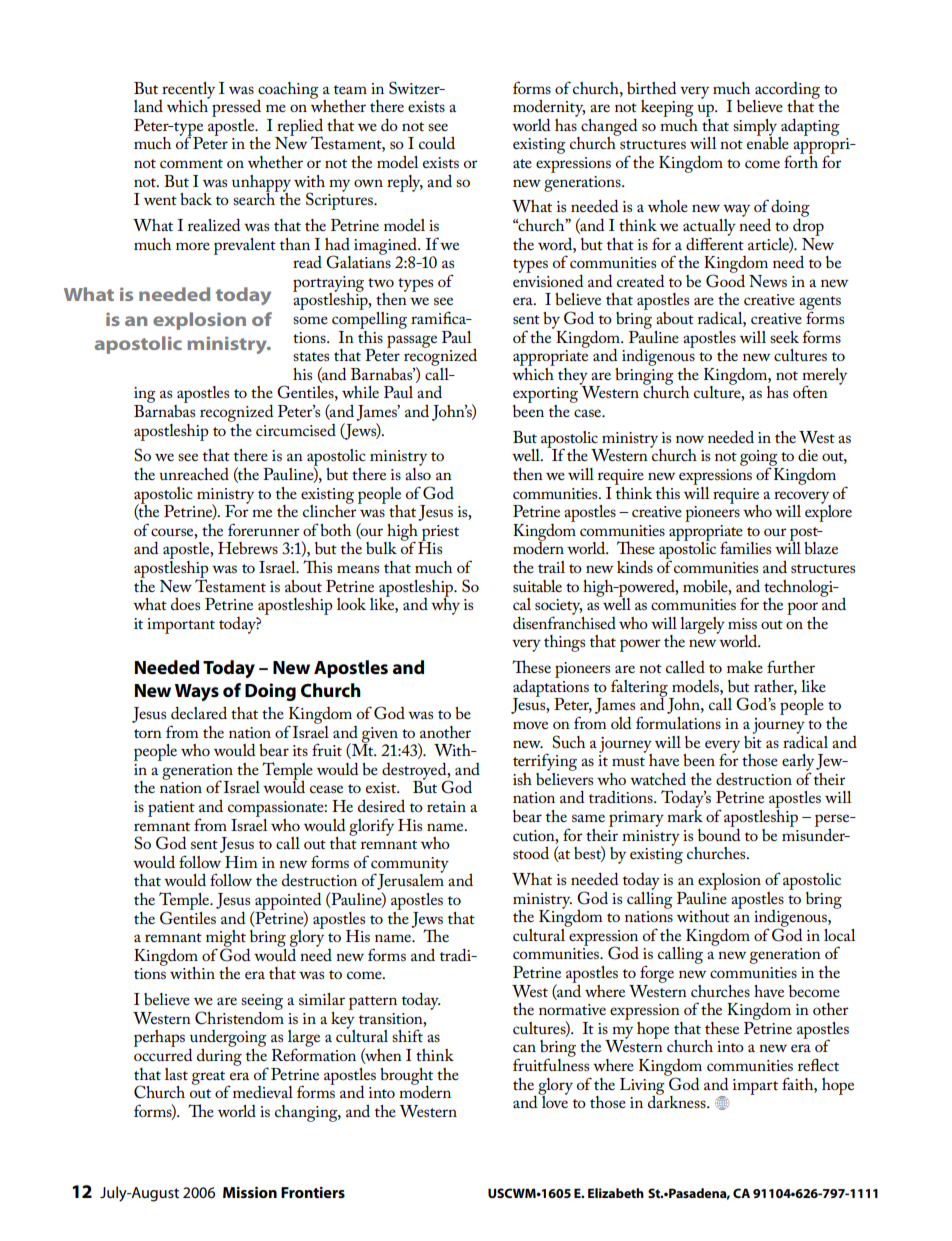 This document has width=952, height=1241. What do you see at coordinates (545, 396) in the document?
I see `exporting` at bounding box center [545, 396].
